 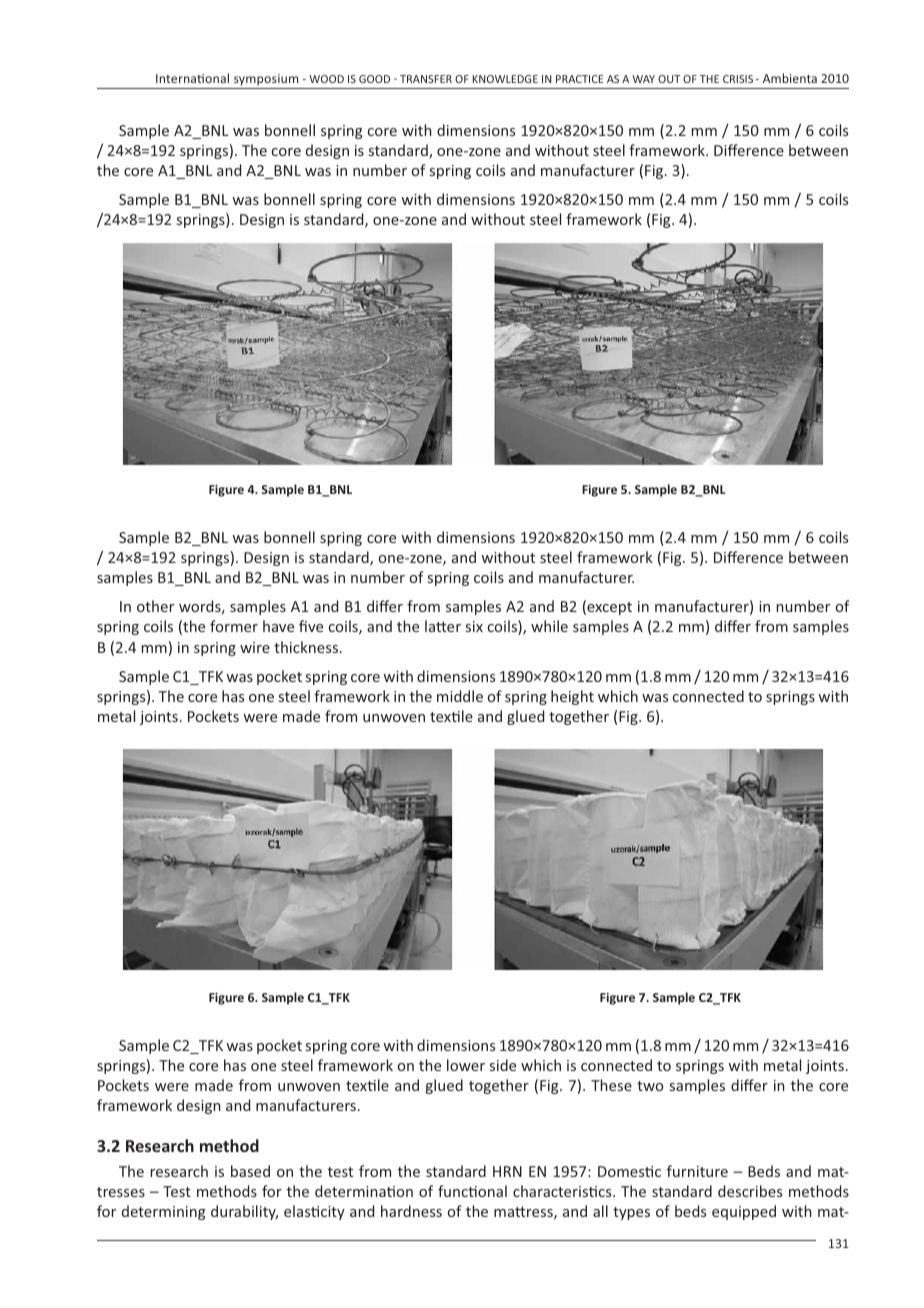 I want to click on WAY, so click(x=643, y=79).
